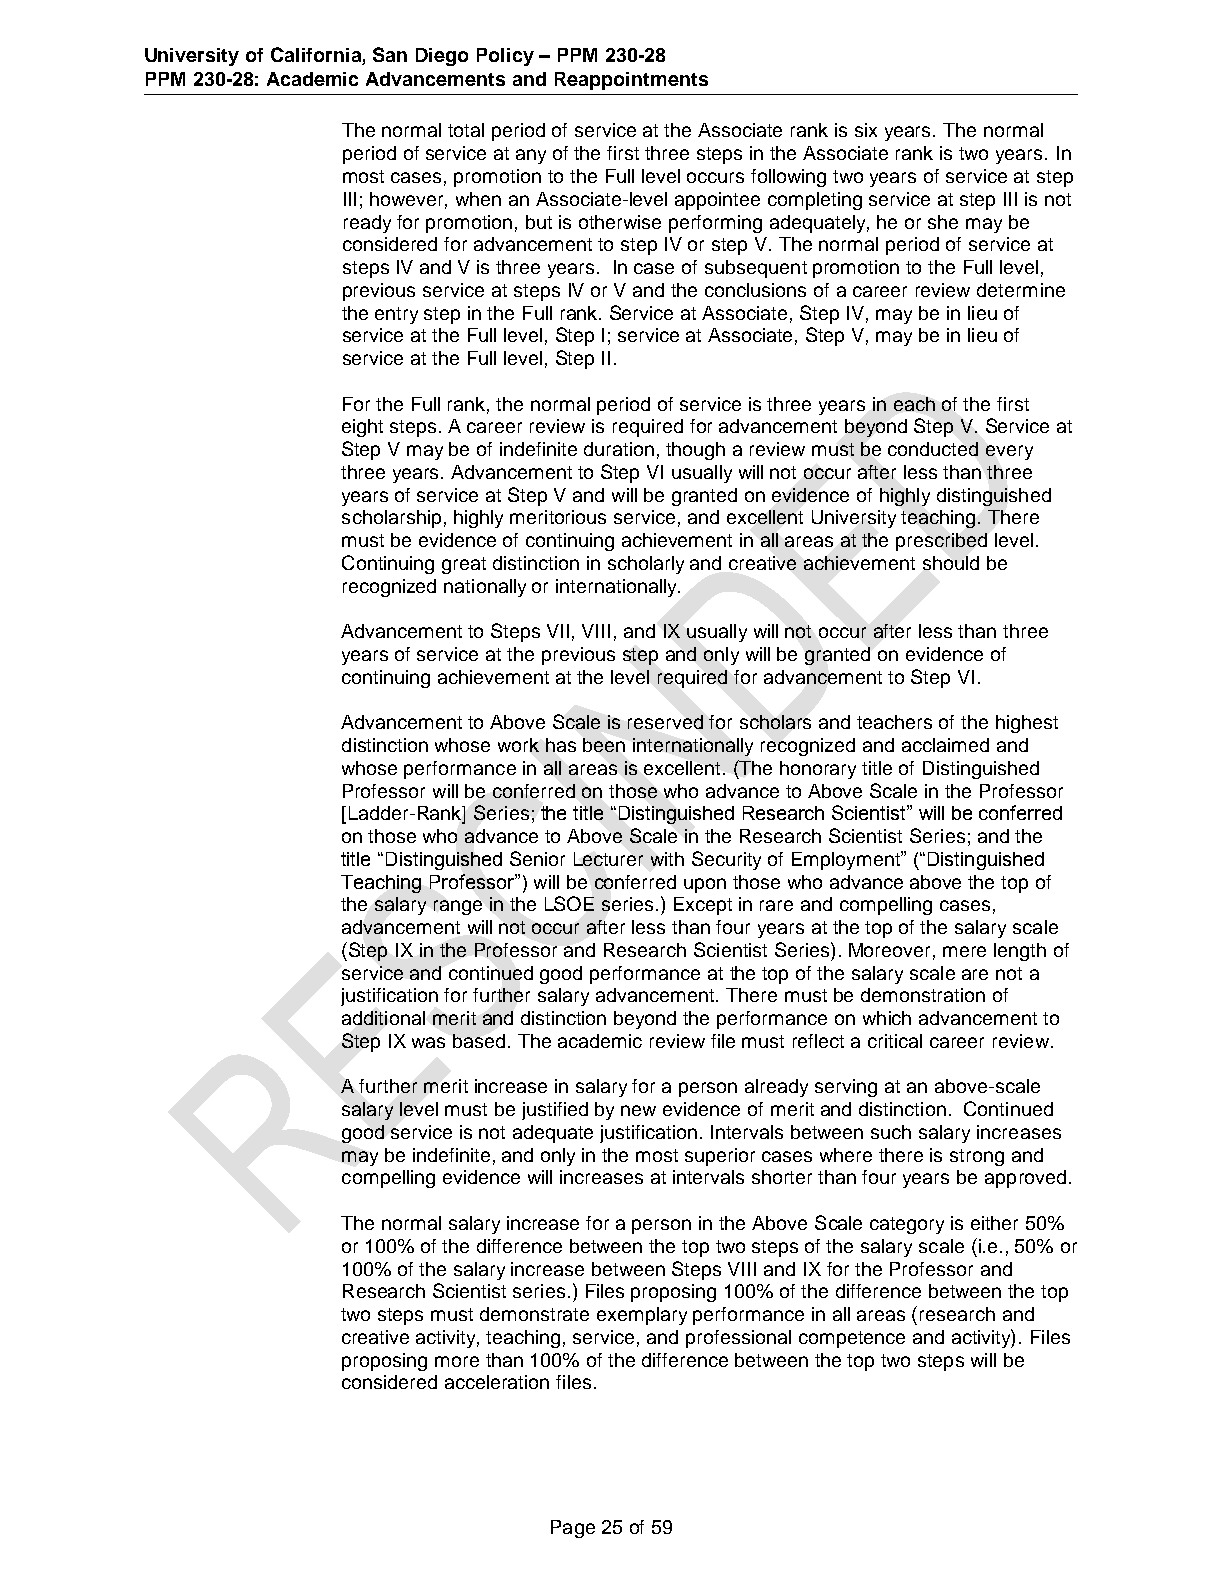 This screenshot has width=1222, height=1581. What do you see at coordinates (638, 1110) in the screenshot?
I see `new` at bounding box center [638, 1110].
